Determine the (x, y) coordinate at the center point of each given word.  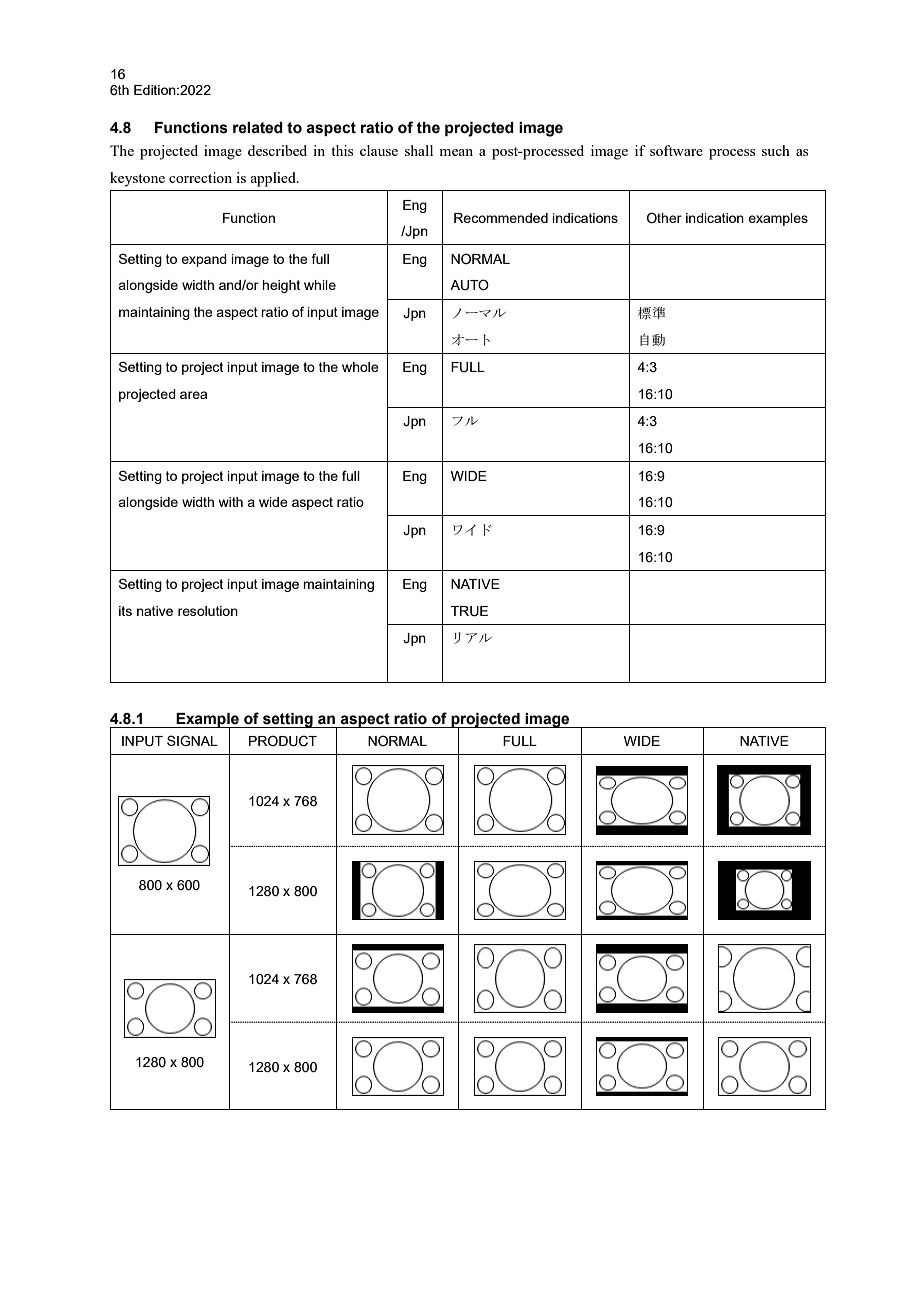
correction (200, 177)
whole (360, 367)
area (193, 395)
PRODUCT (283, 741)
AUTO (469, 285)
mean (456, 152)
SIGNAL (192, 741)
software (676, 150)
